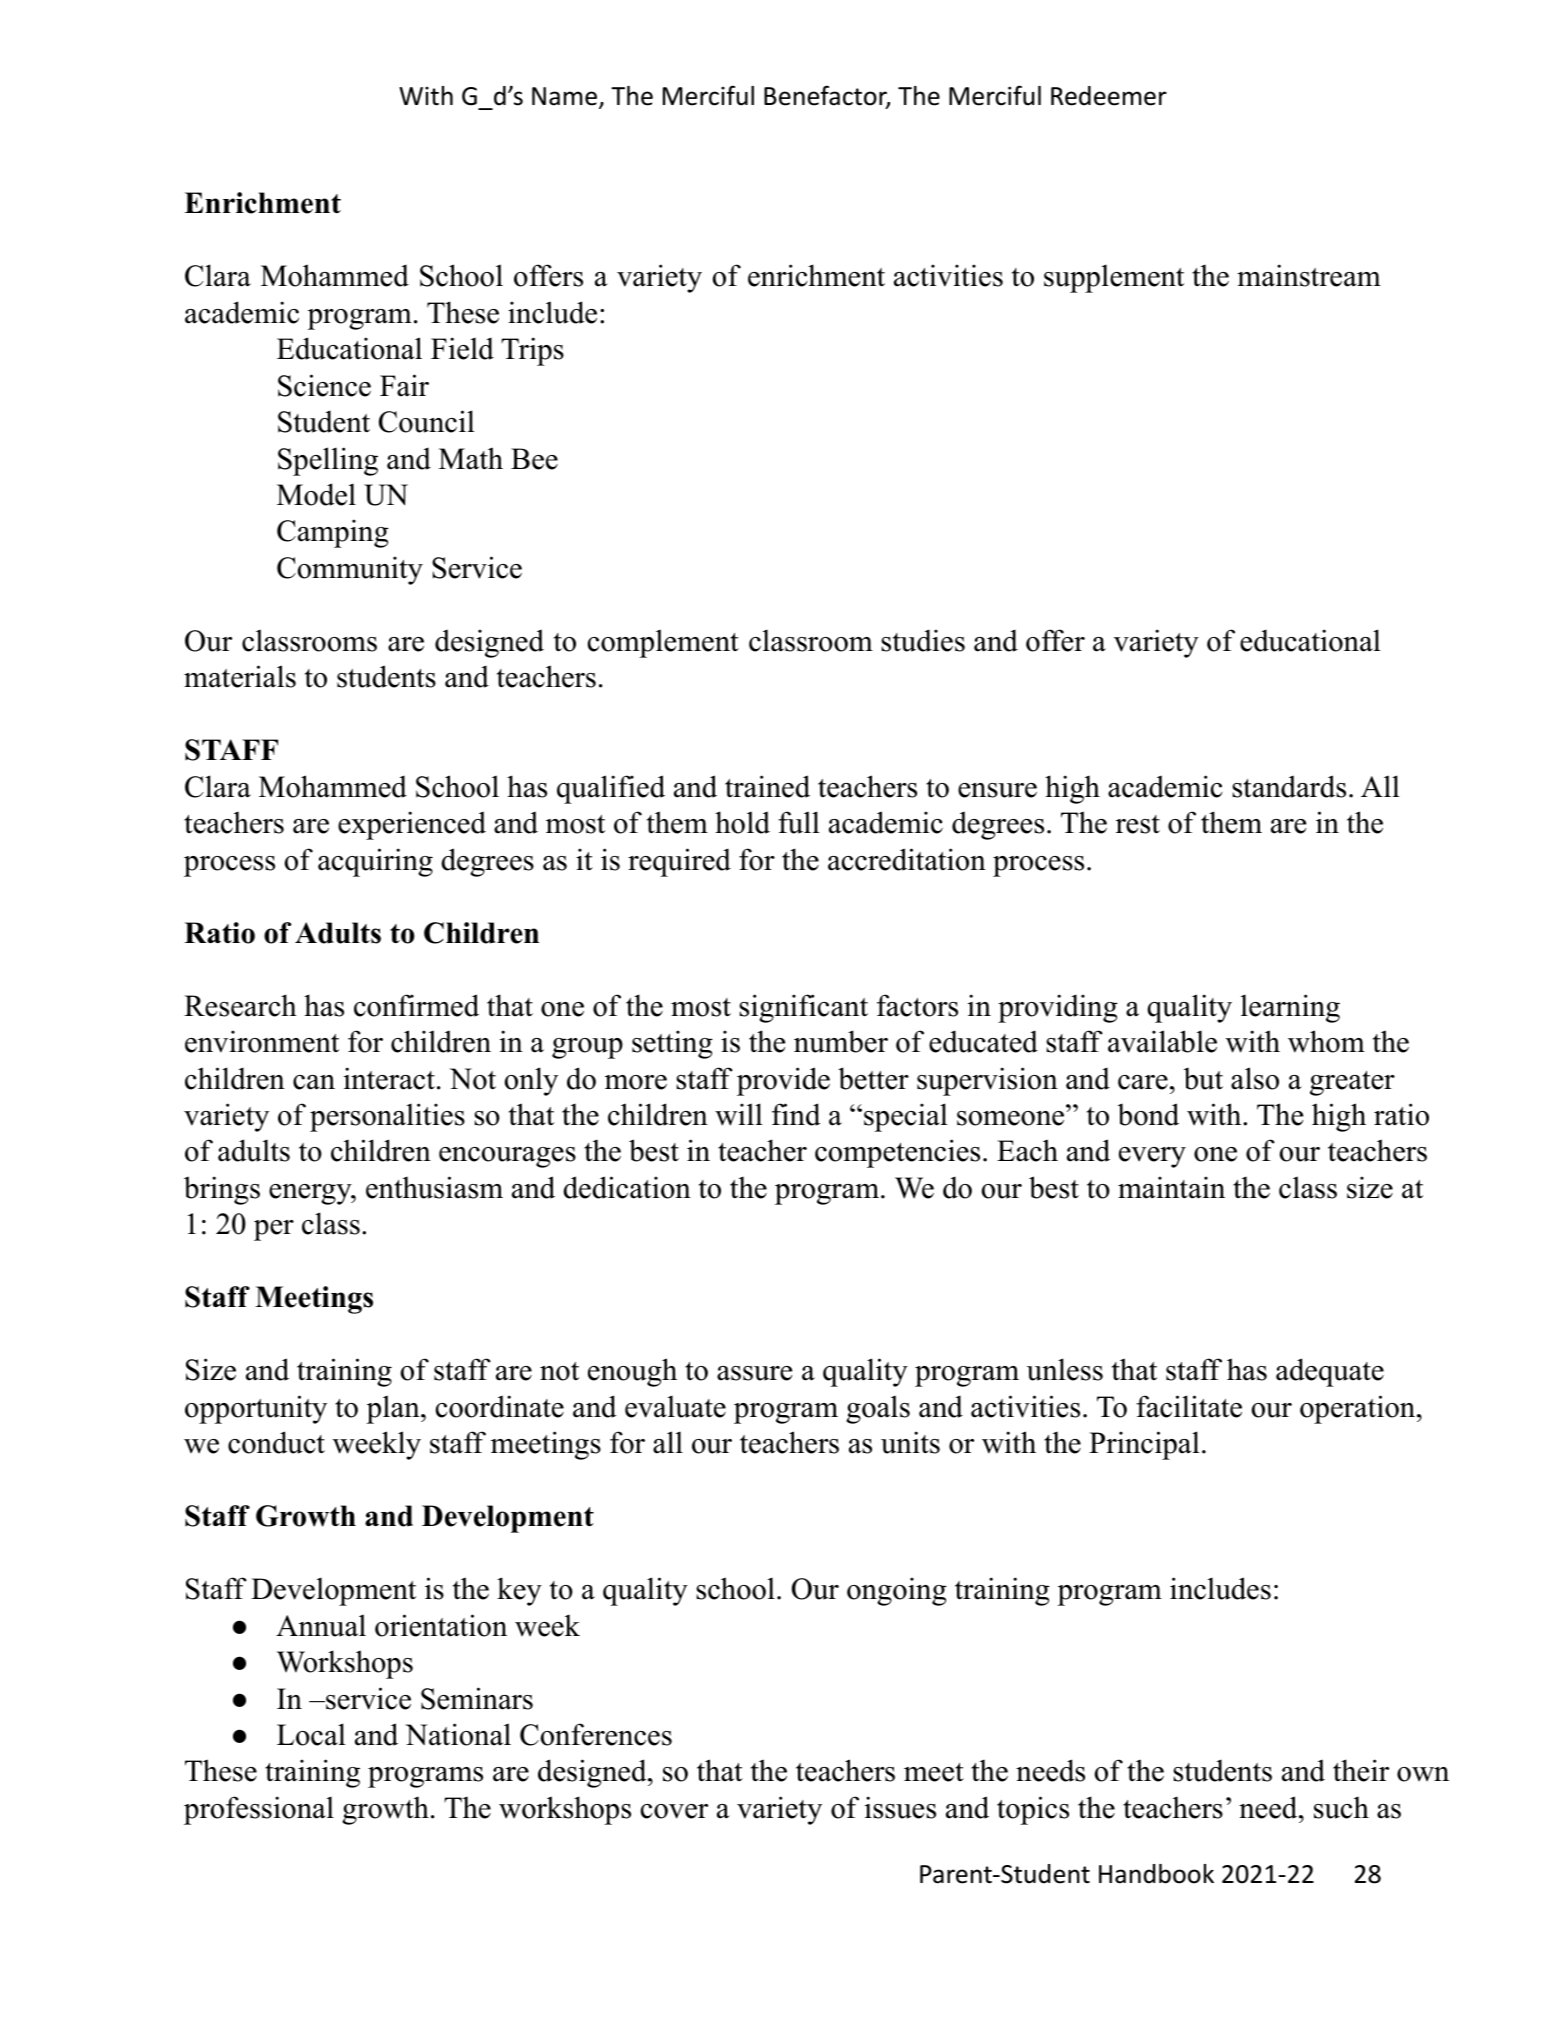 This screenshot has width=1566, height=2027. I want to click on facilitate, so click(1189, 1406).
